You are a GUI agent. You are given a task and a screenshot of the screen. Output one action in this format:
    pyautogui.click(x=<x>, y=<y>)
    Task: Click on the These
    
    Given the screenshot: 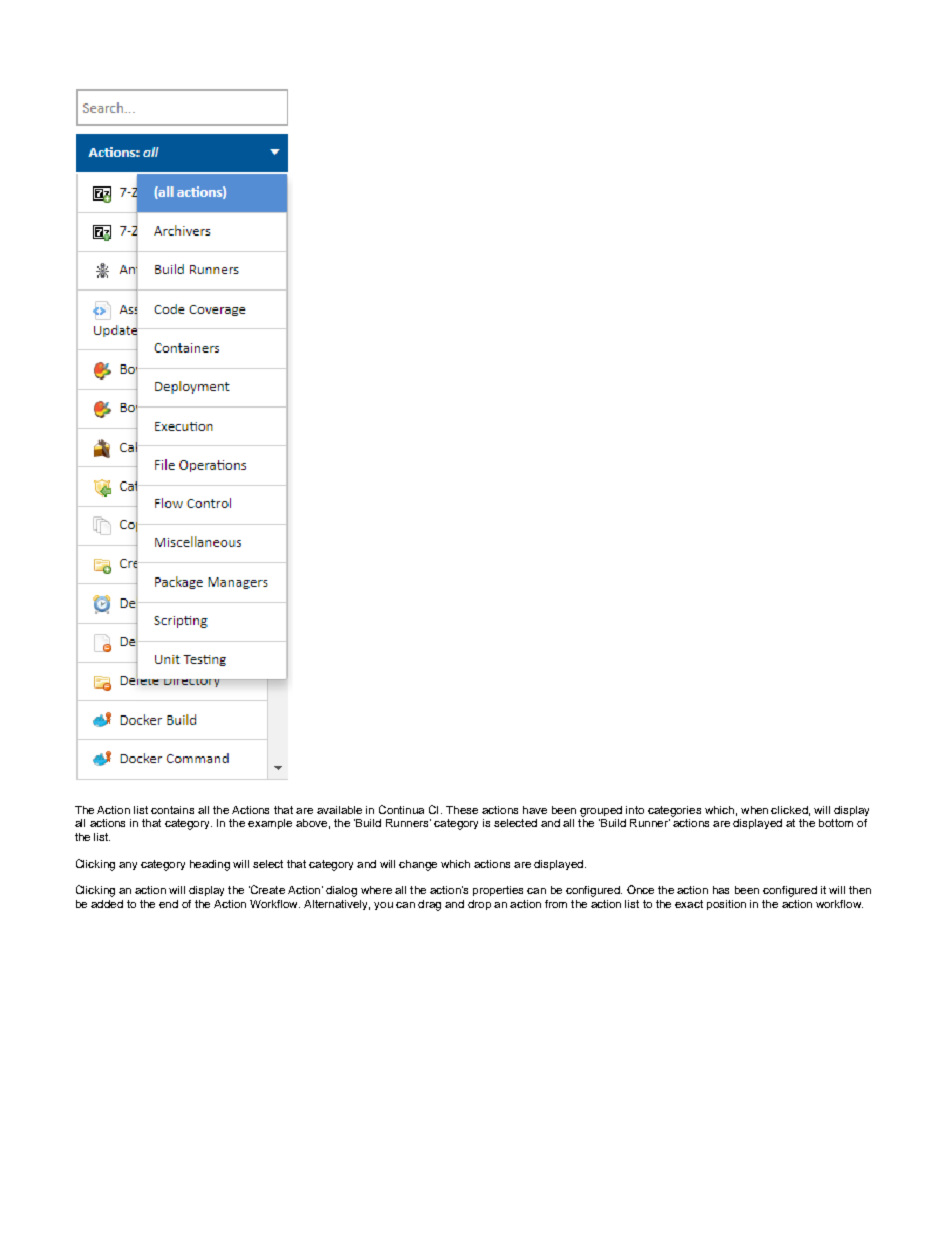 What is the action you would take?
    pyautogui.click(x=462, y=810)
